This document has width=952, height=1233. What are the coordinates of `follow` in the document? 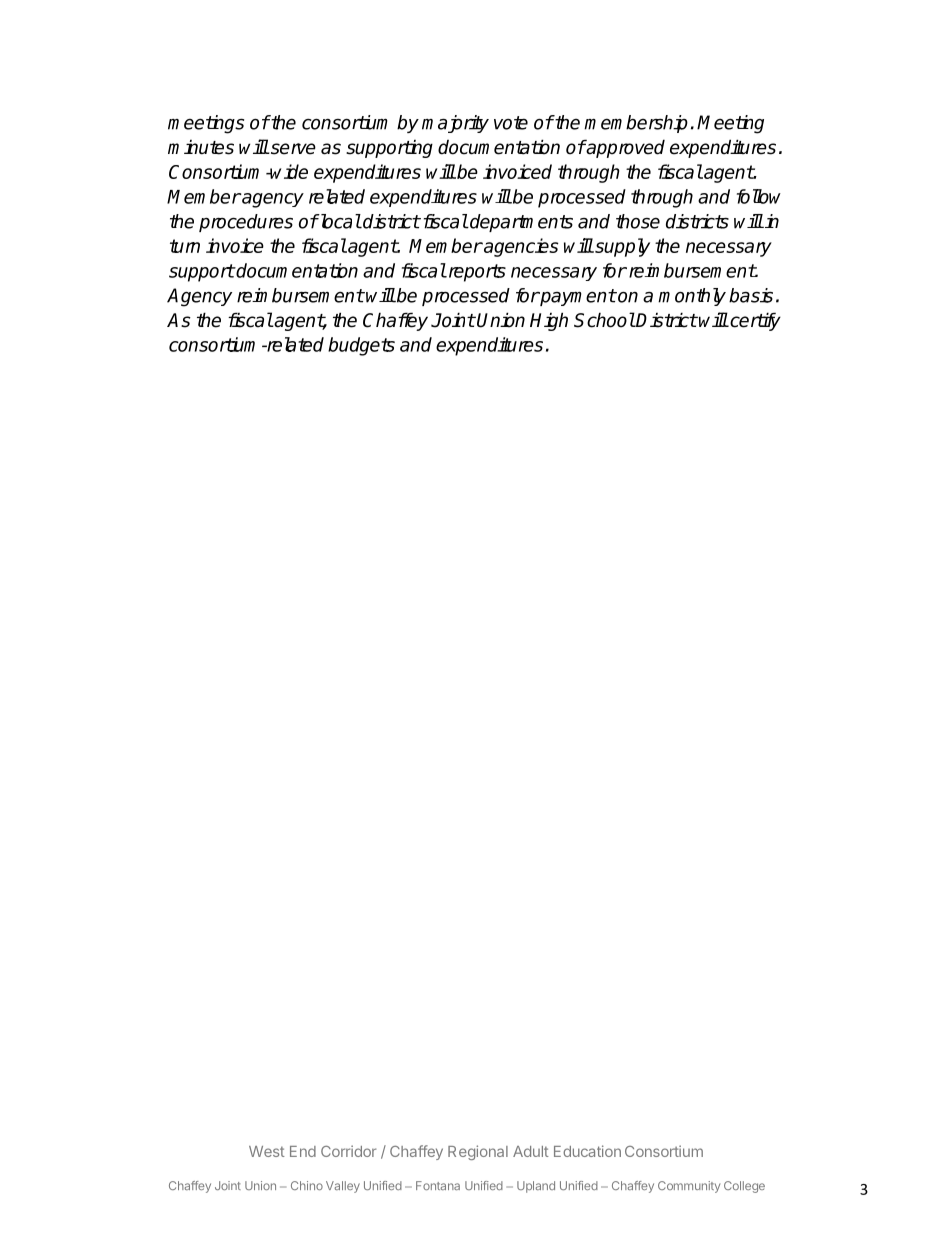 It's located at (759, 196).
